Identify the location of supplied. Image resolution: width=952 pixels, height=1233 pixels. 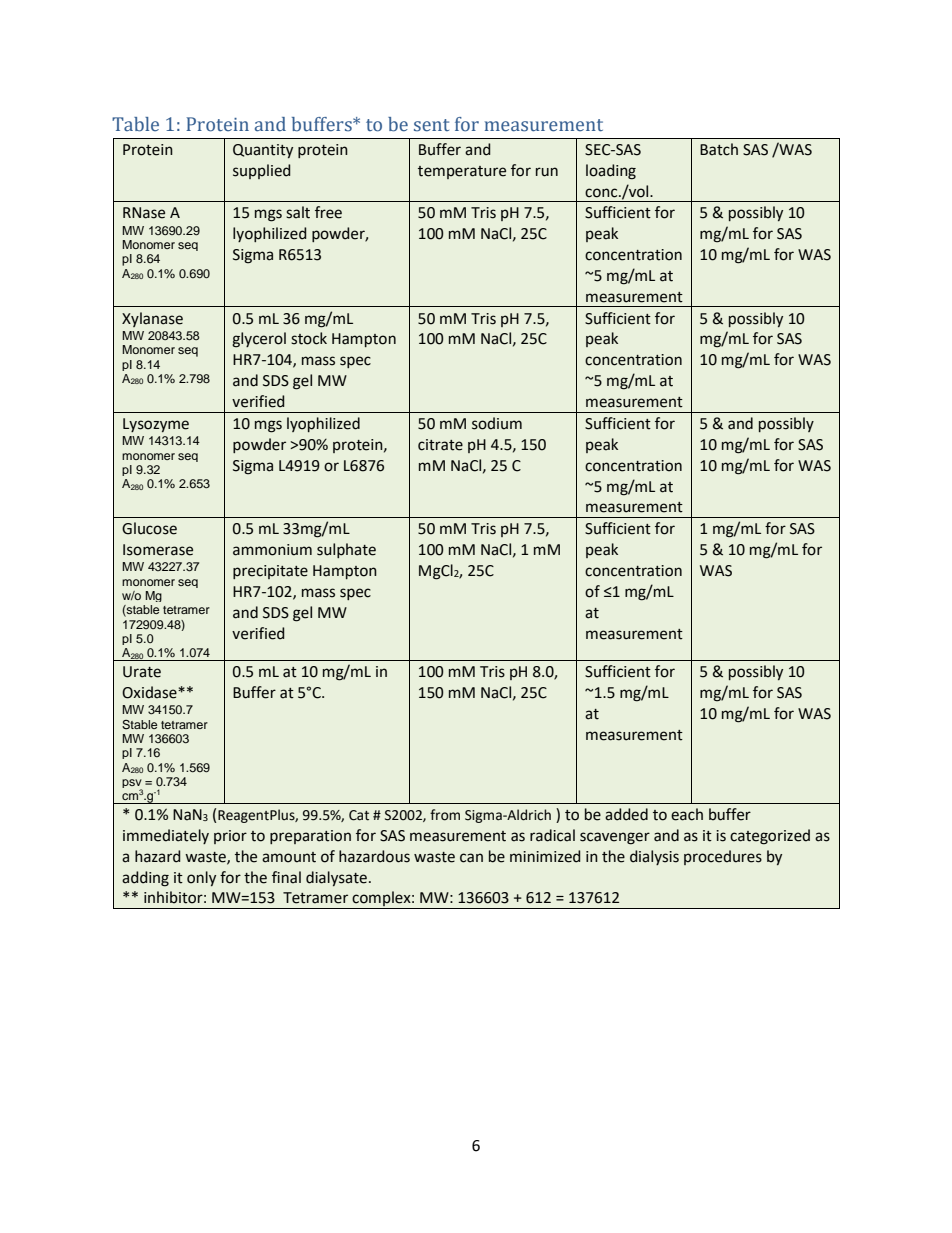
(262, 171).
